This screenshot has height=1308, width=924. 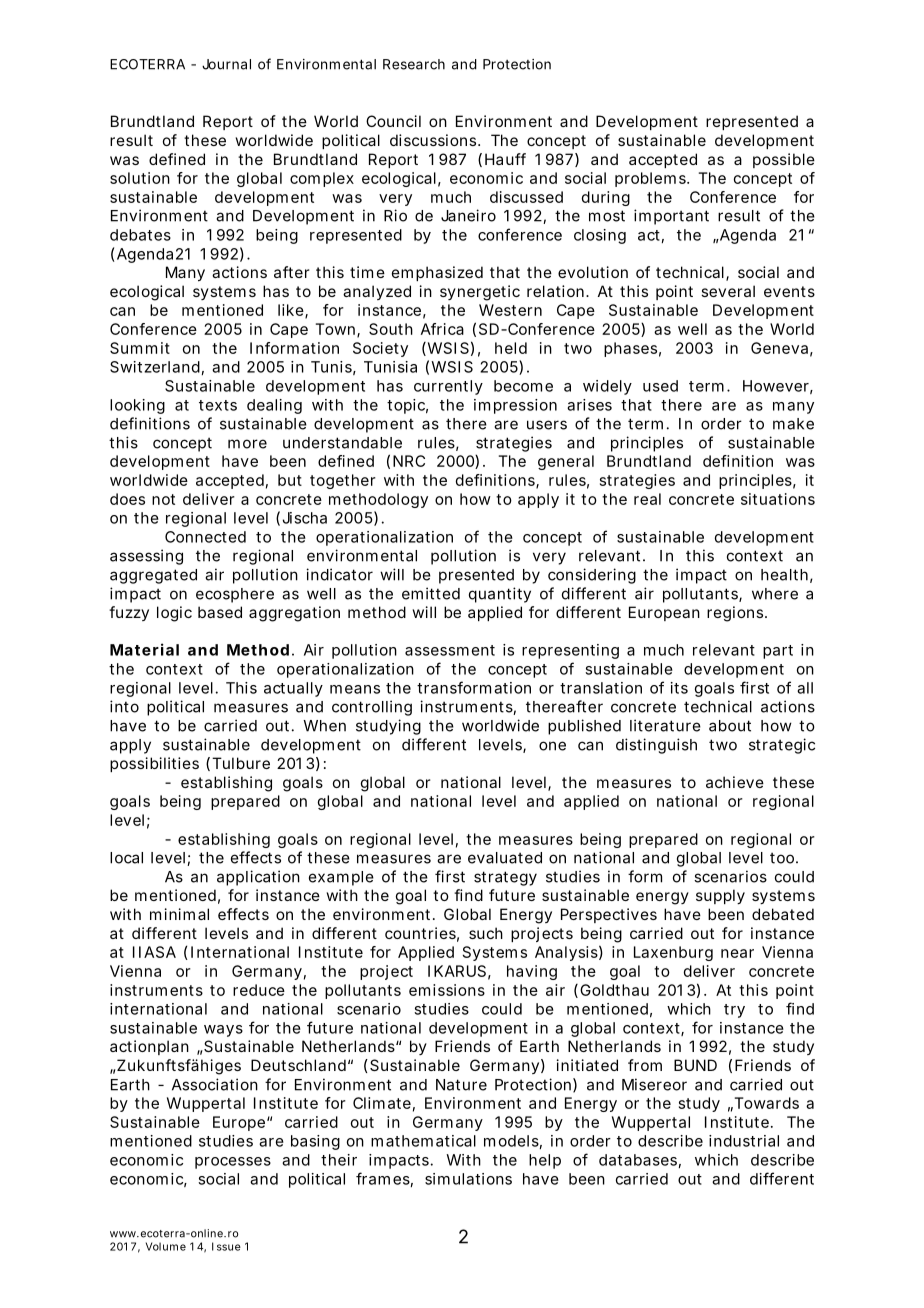 What do you see at coordinates (393, 121) in the screenshot?
I see `Council` at bounding box center [393, 121].
